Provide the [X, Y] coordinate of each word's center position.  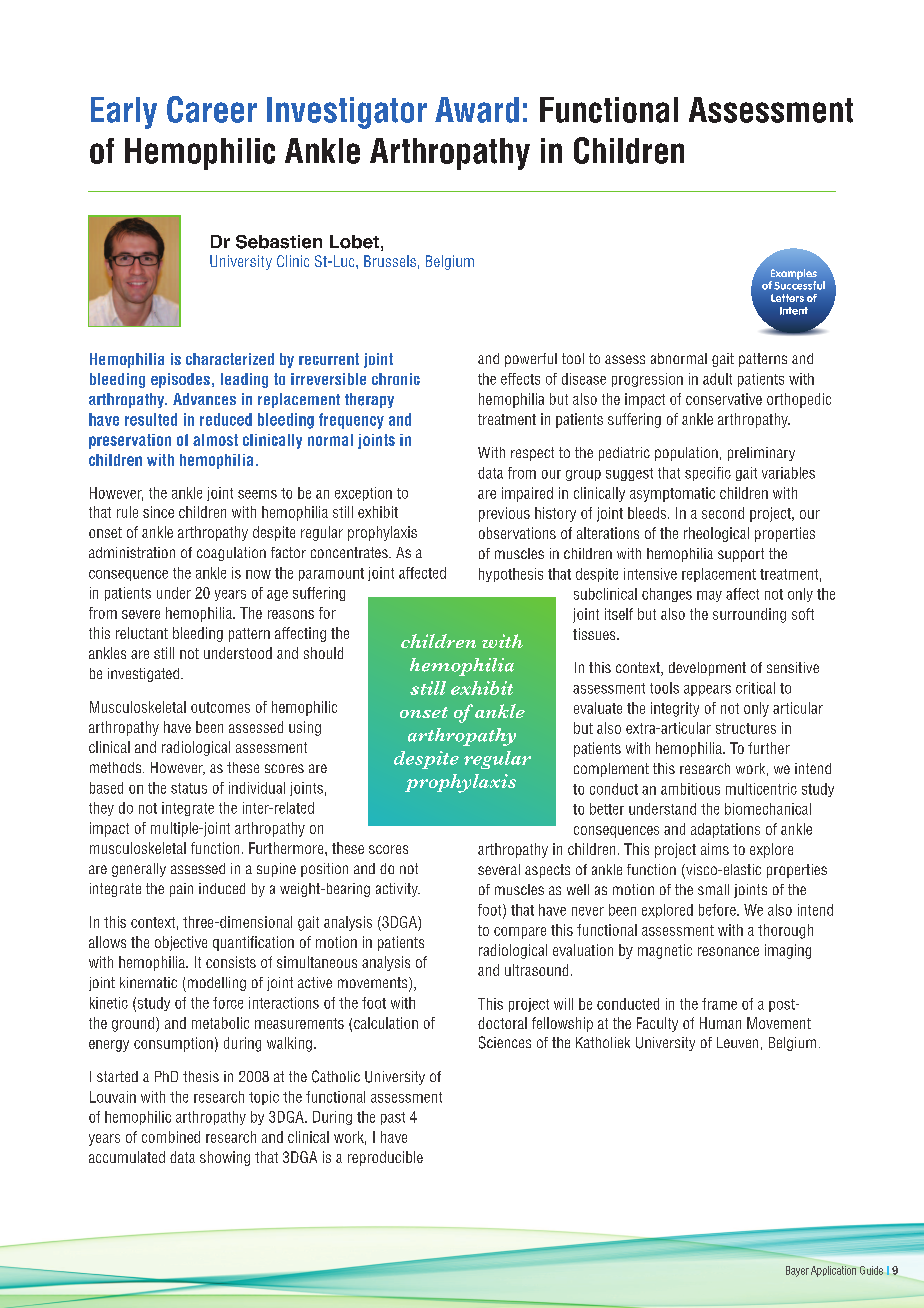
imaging [788, 951]
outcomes [220, 707]
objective [181, 943]
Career [212, 109]
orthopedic [799, 400]
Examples [793, 275]
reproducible [385, 1158]
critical [755, 688]
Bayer [797, 1271]
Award [477, 110]
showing [225, 1158]
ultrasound [536, 970]
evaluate [598, 708]
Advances [204, 399]
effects [520, 379]
